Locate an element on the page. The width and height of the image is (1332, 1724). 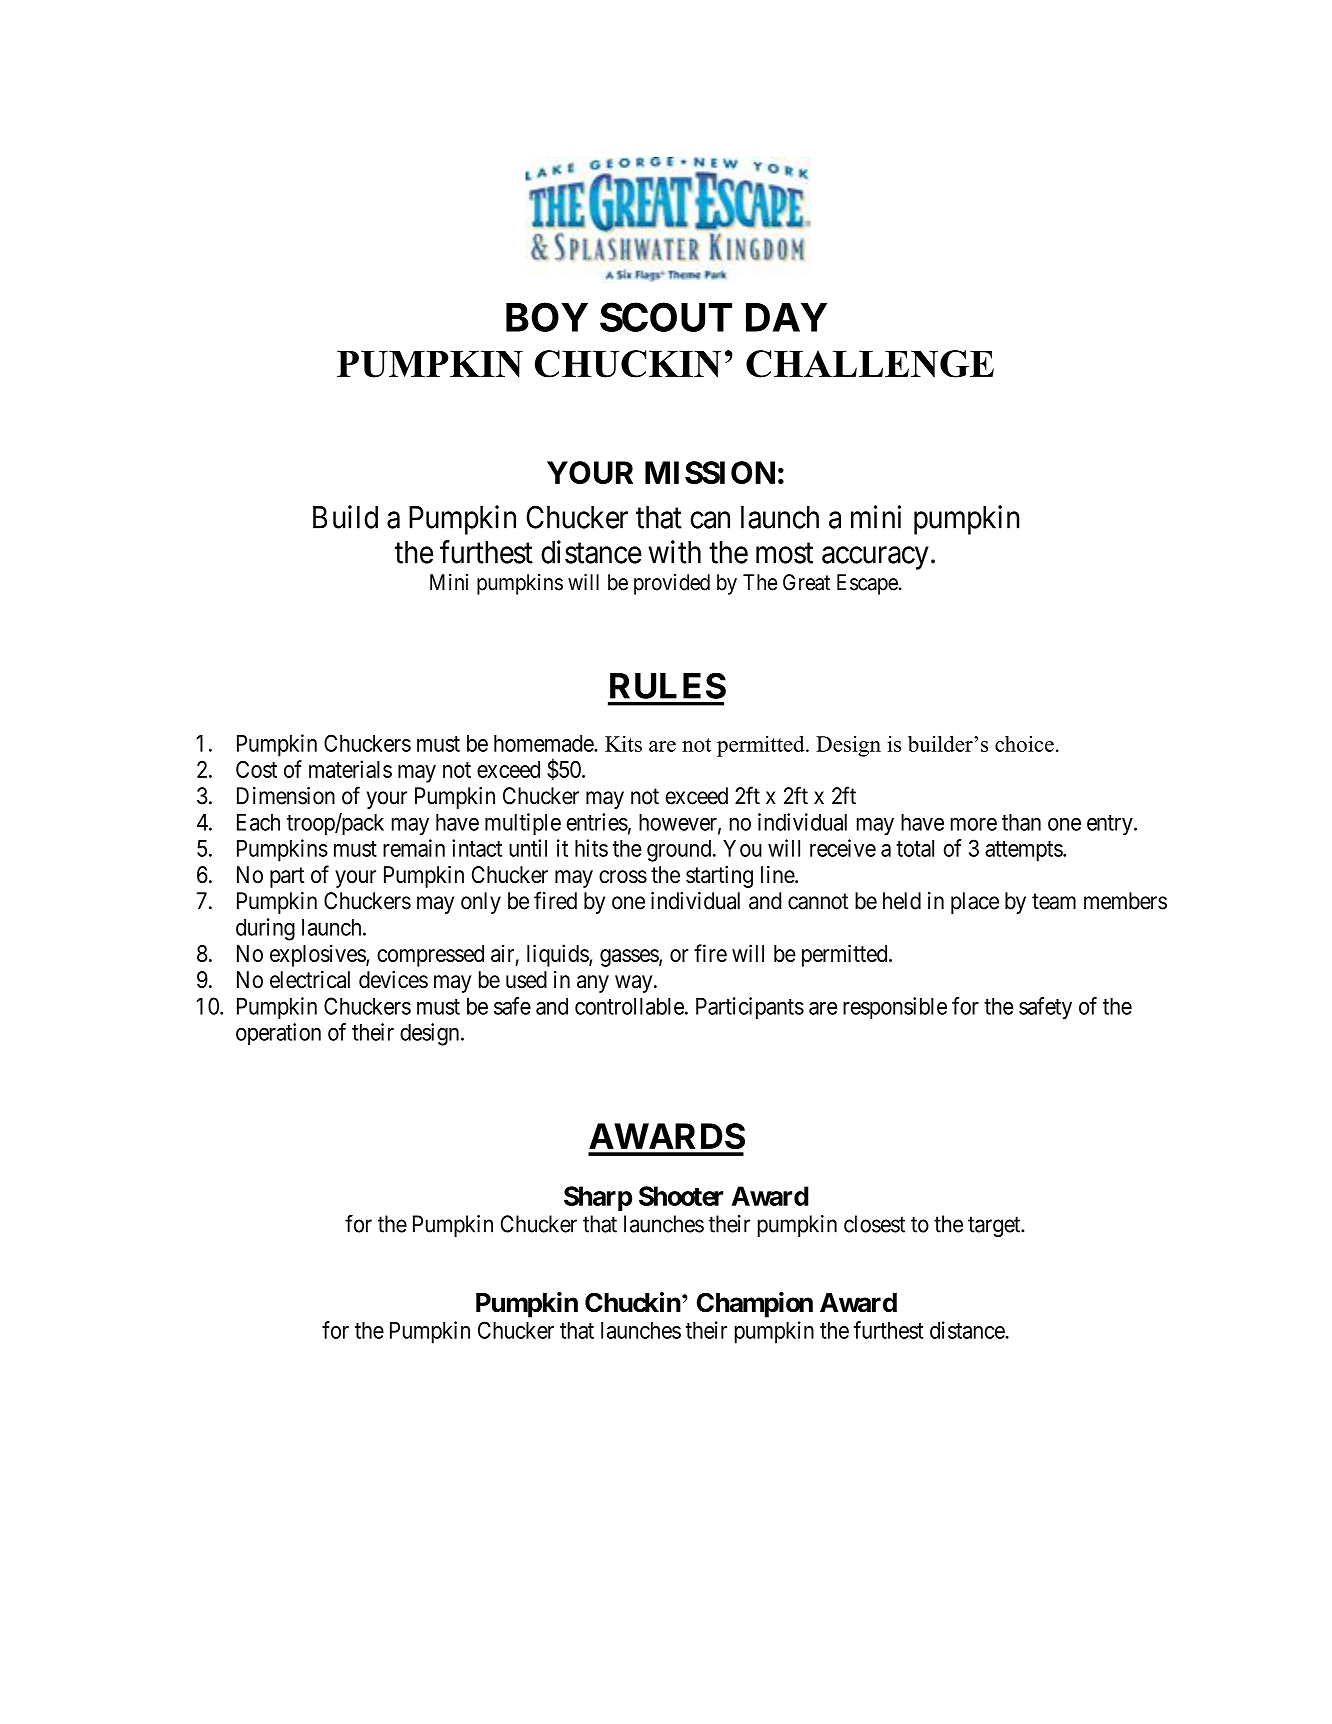
than is located at coordinates (1021, 822).
